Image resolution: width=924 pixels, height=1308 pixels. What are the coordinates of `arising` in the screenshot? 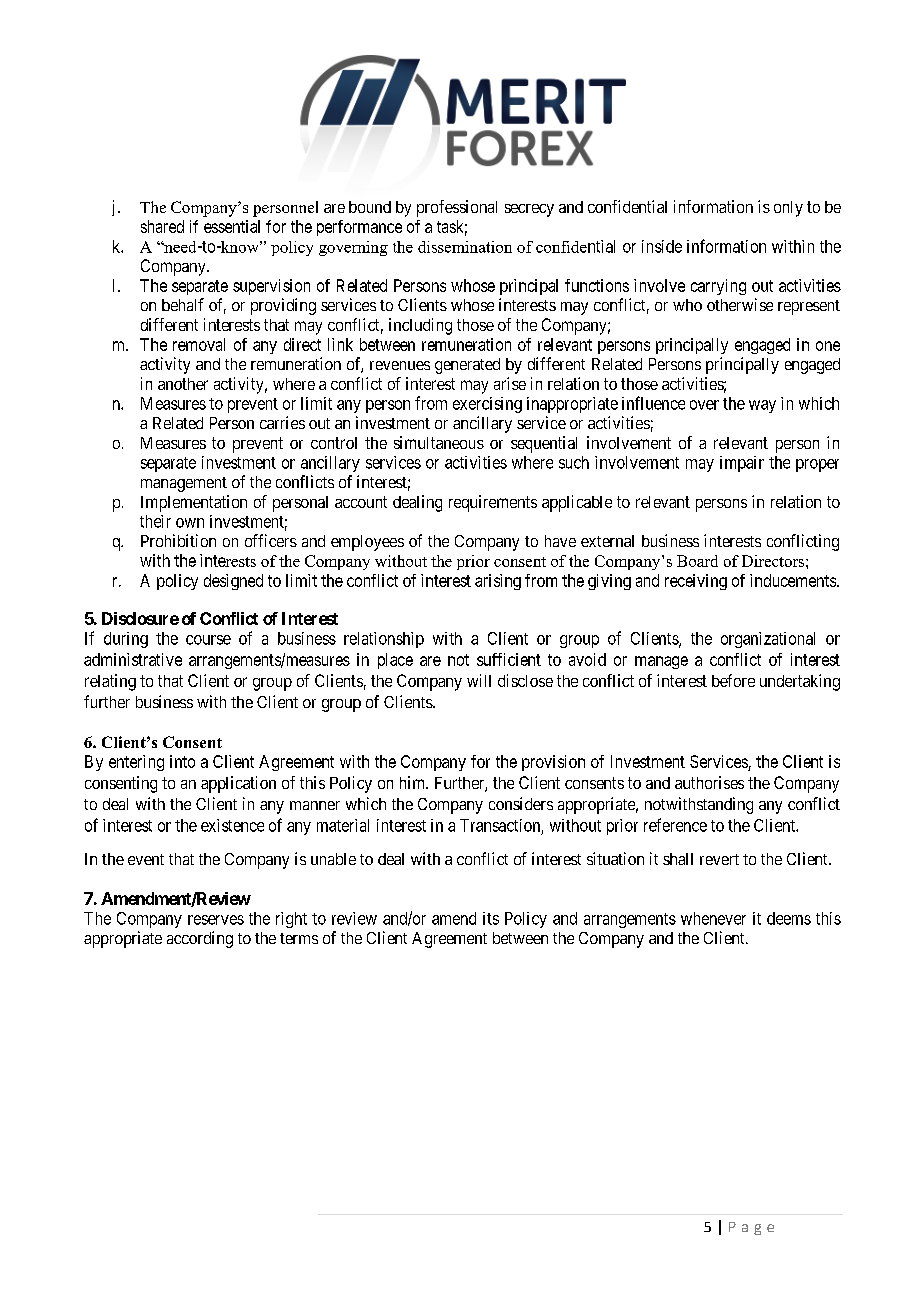 It's located at (498, 582).
